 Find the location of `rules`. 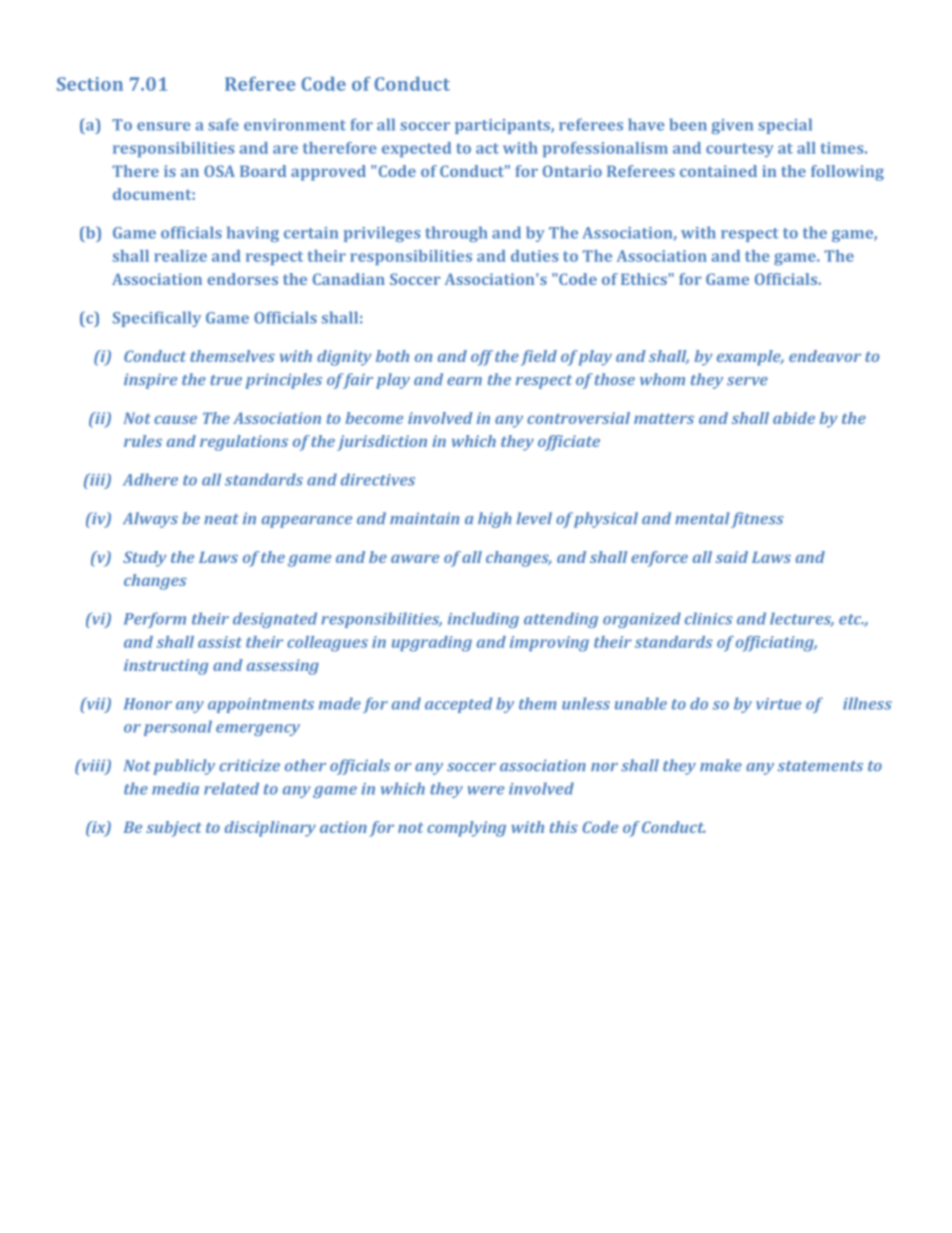

rules is located at coordinates (143, 441).
